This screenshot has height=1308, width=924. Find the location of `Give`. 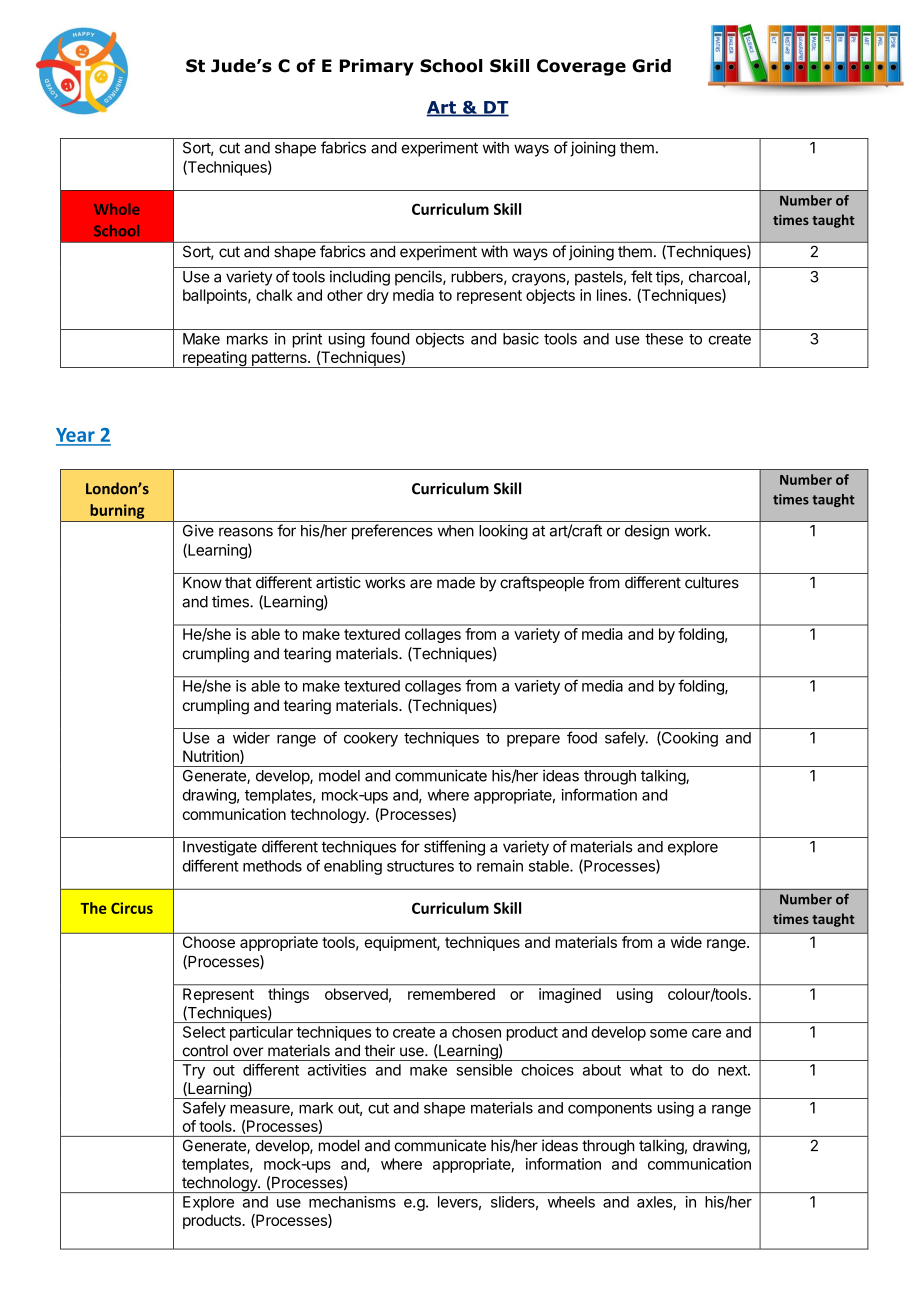

Give is located at coordinates (198, 530).
